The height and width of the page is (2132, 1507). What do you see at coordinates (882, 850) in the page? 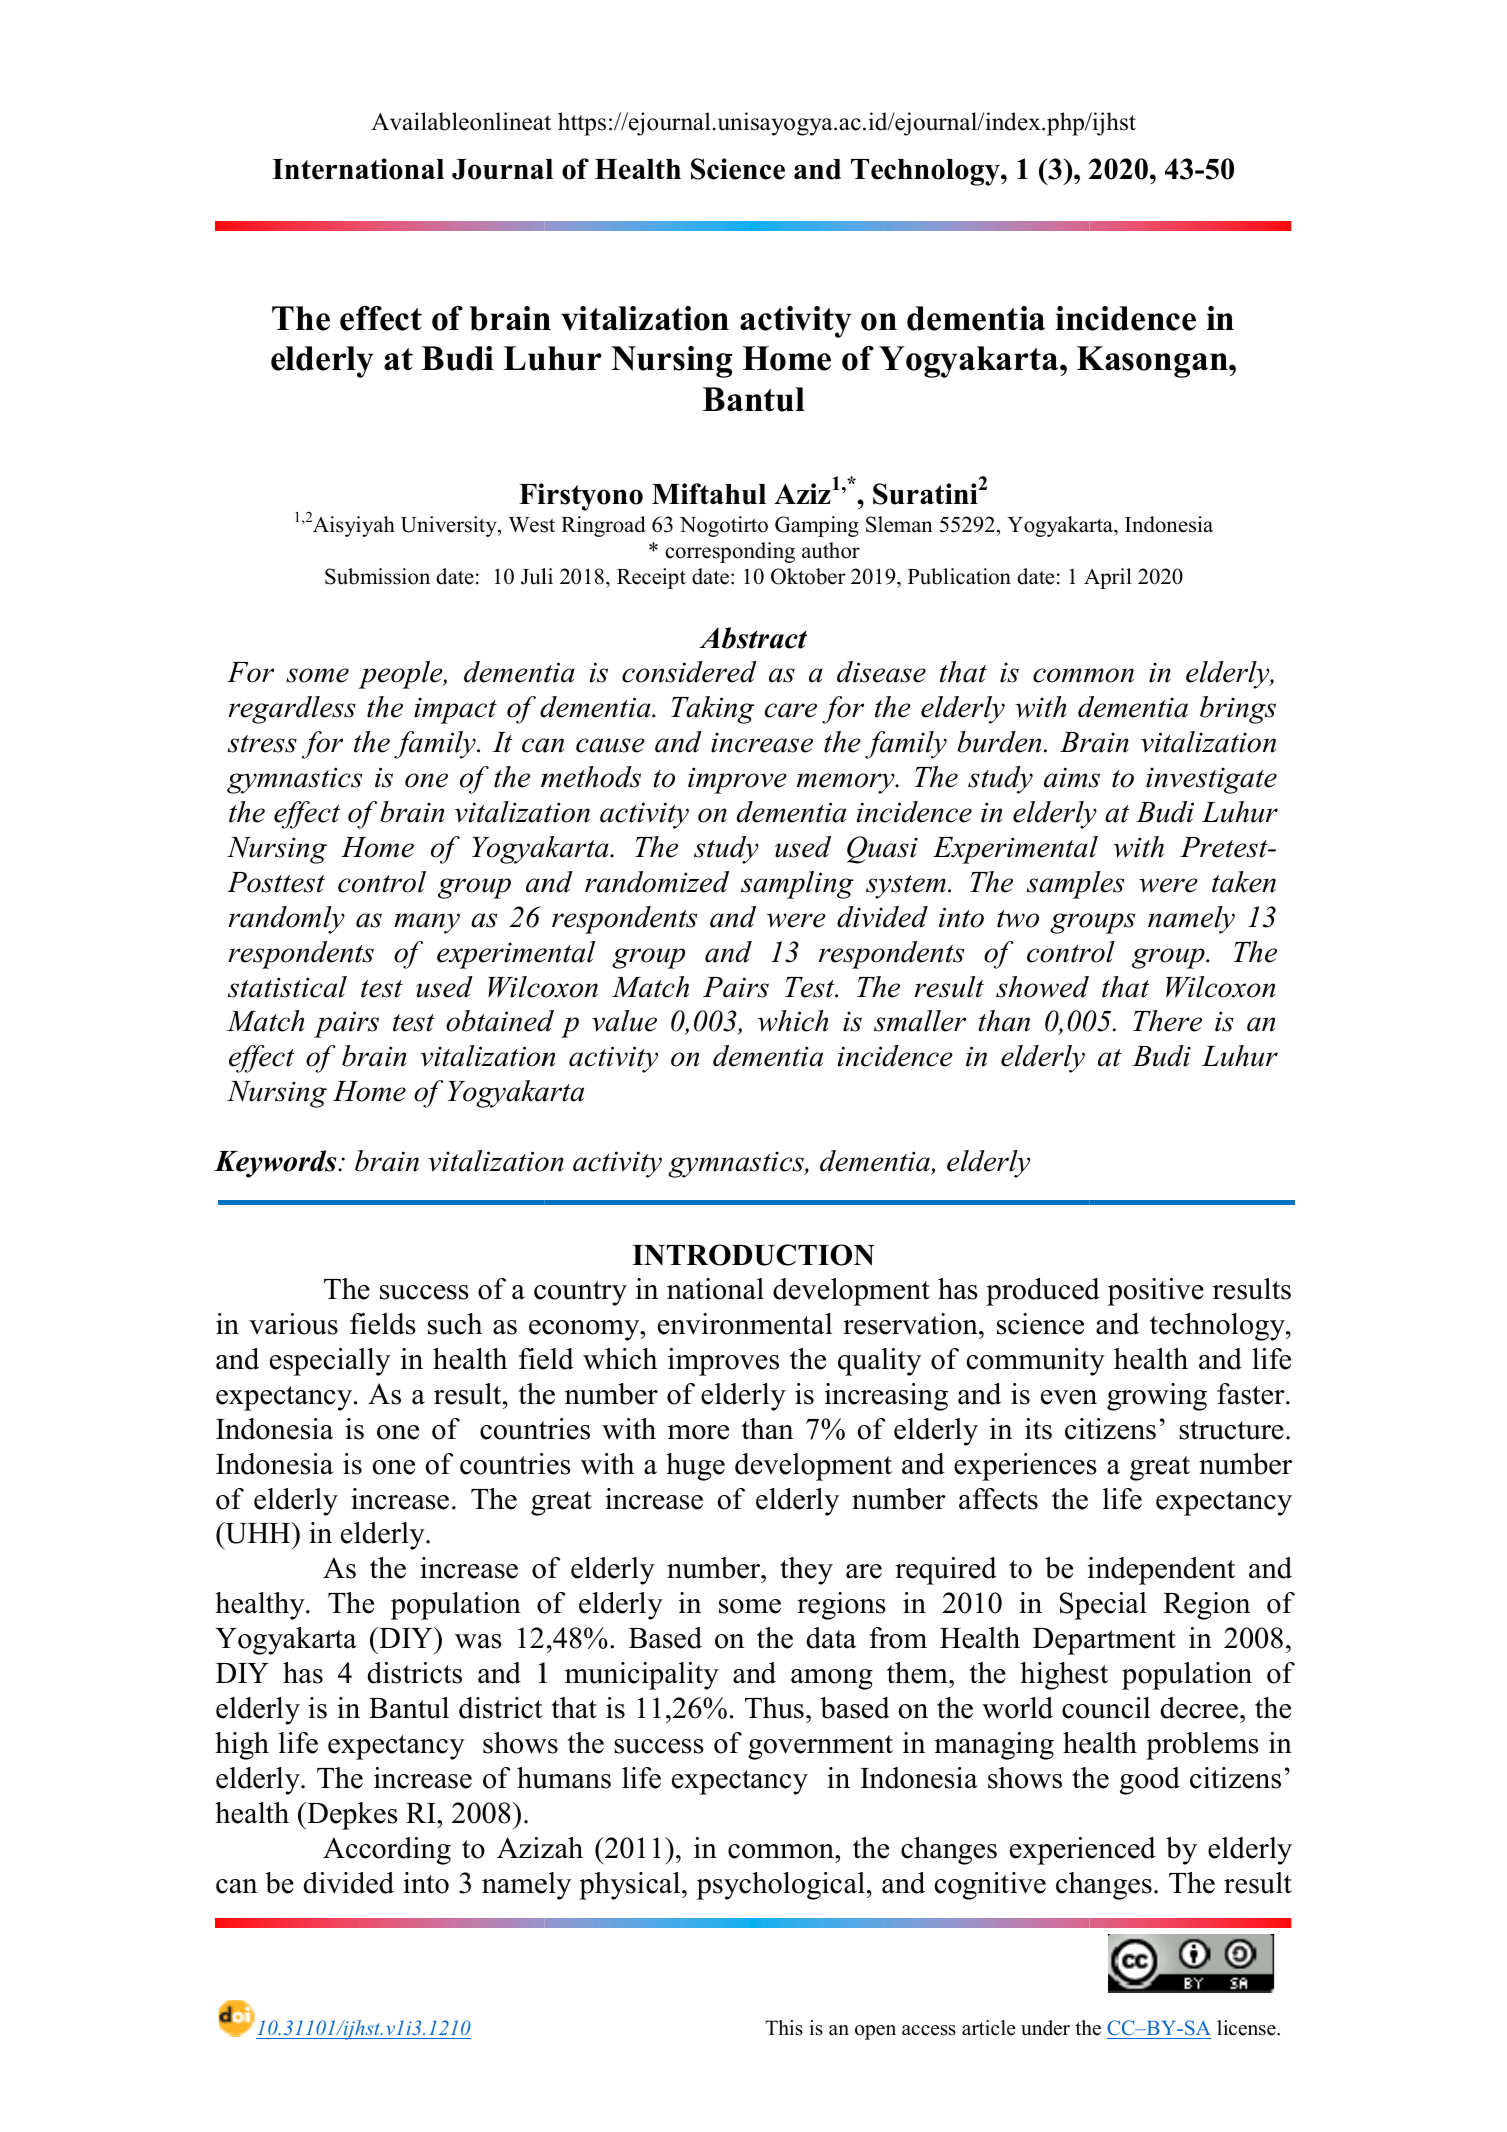
I see `Quasi` at bounding box center [882, 850].
